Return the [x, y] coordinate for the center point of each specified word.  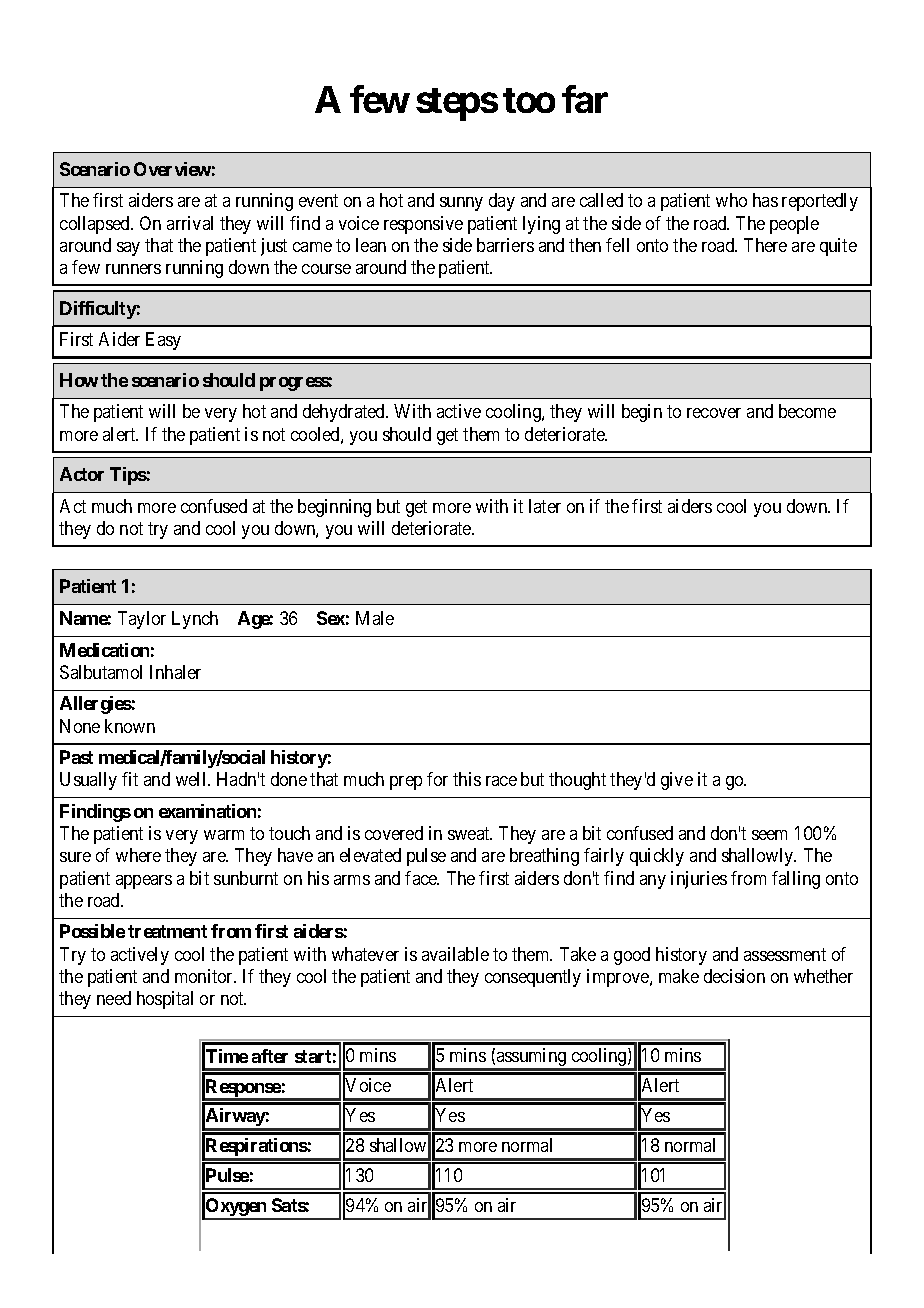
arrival [190, 223]
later [545, 506]
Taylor [142, 620]
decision [734, 976]
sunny [461, 204]
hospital [165, 1000]
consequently [533, 978]
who [731, 200]
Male [375, 618]
